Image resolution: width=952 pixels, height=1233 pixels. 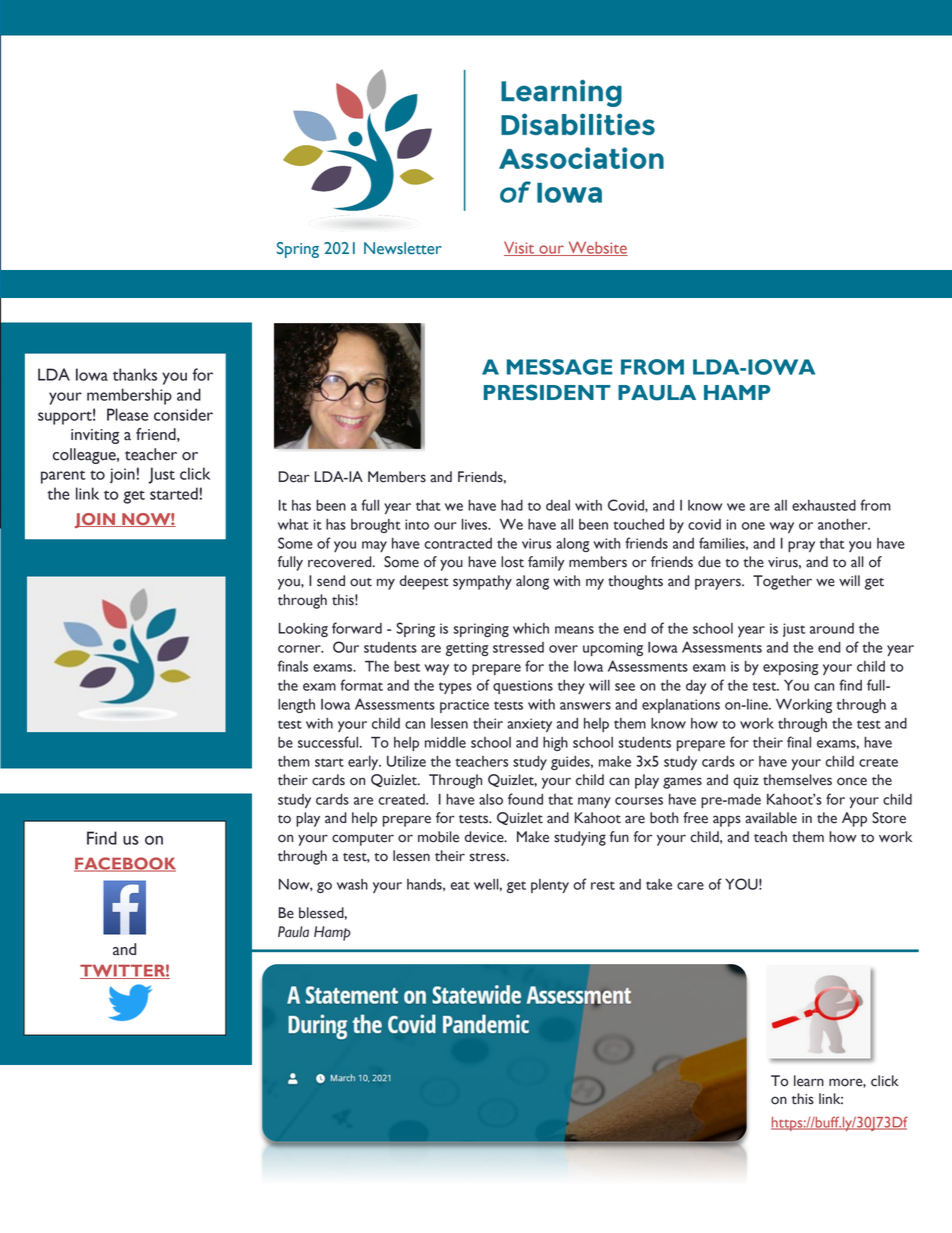 I want to click on available, so click(x=771, y=818).
